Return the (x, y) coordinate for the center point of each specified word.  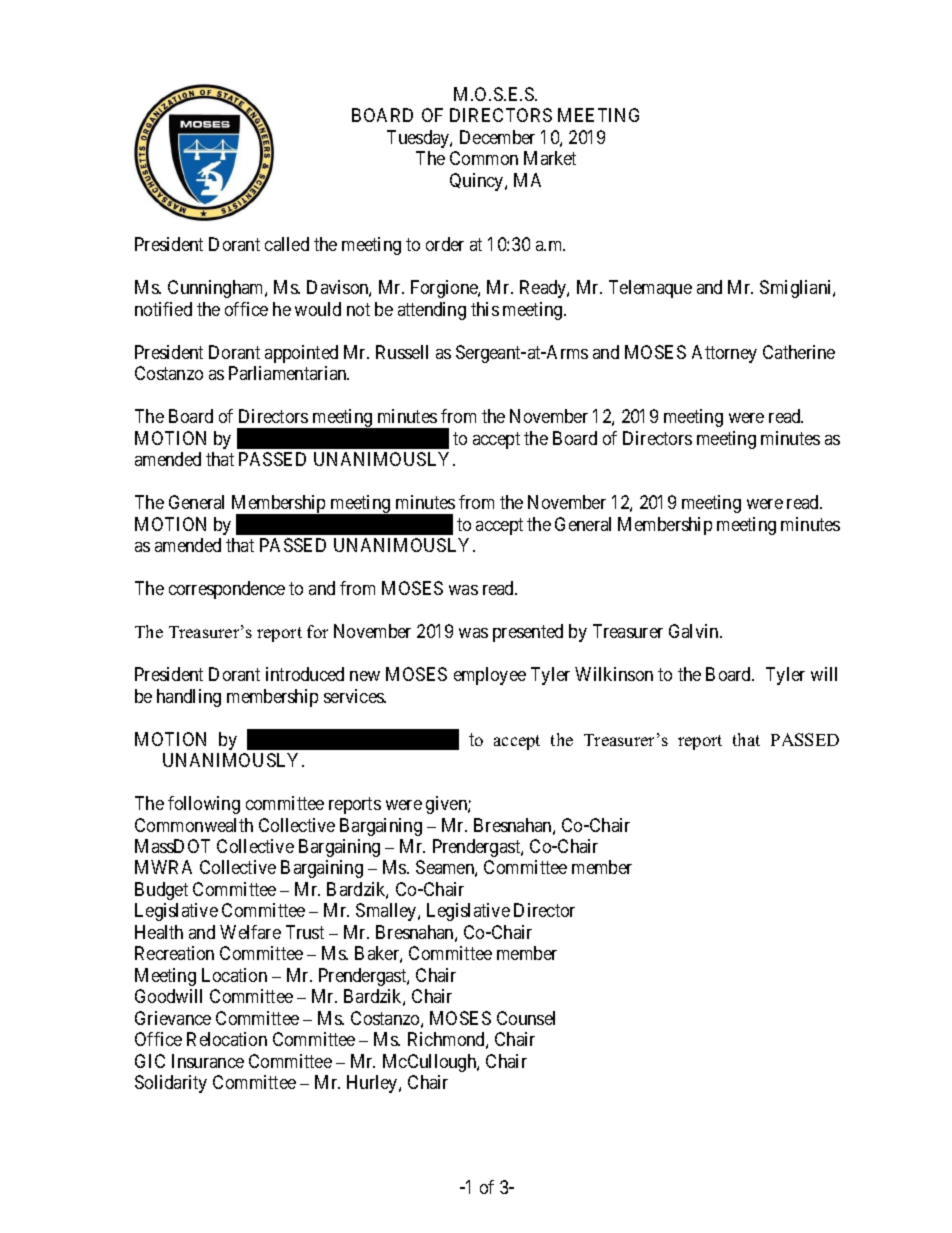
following (204, 805)
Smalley (387, 912)
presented (528, 633)
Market (550, 158)
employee (490, 676)
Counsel (526, 1018)
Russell (402, 352)
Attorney (724, 354)
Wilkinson (614, 674)
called (287, 244)
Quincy (478, 182)
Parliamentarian (289, 373)
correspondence (227, 590)
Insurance (208, 1061)
